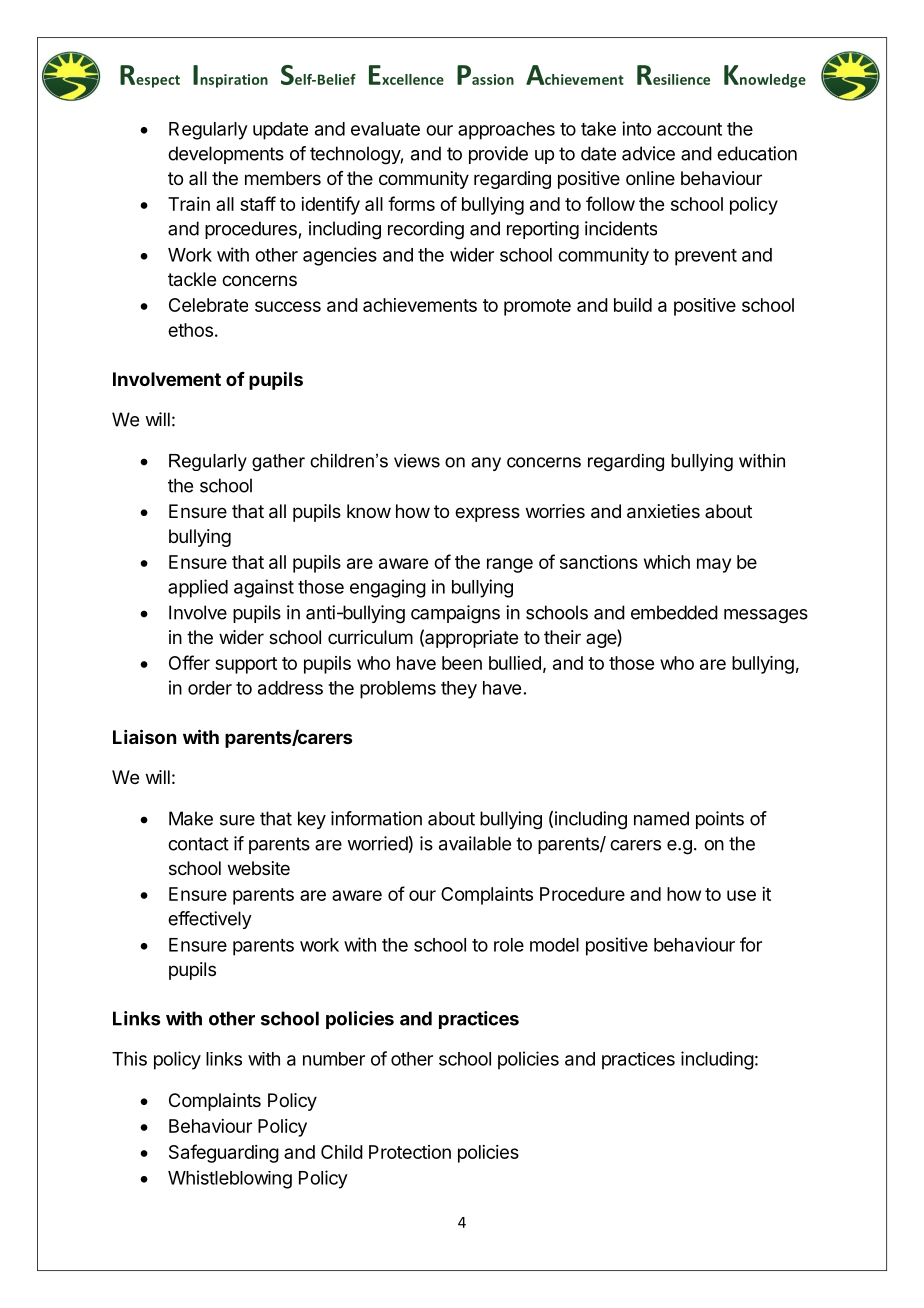  What do you see at coordinates (189, 662) in the image?
I see `Offer` at bounding box center [189, 662].
